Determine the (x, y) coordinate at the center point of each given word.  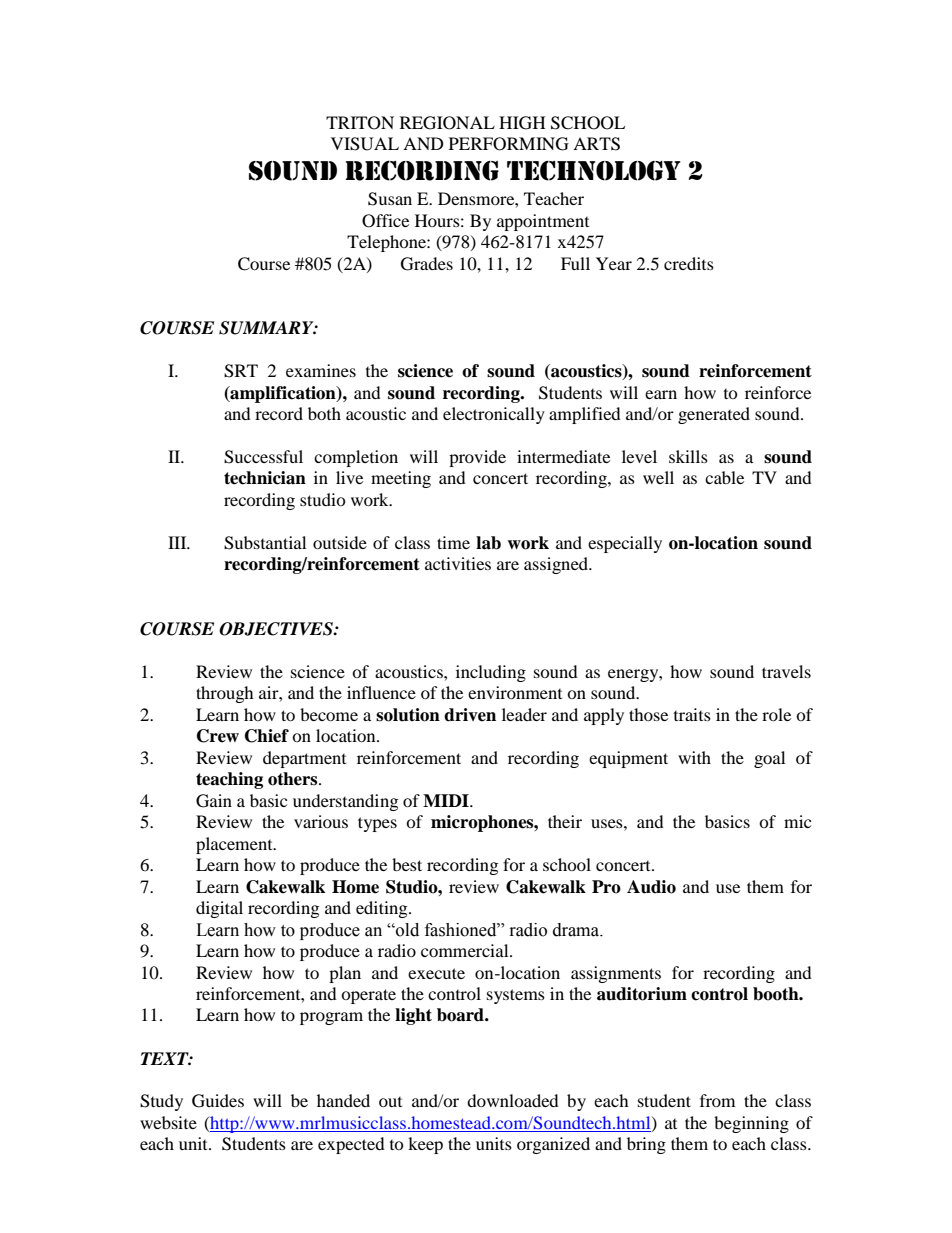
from (717, 1100)
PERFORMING (509, 144)
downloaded (513, 1100)
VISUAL (365, 144)
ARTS (596, 144)
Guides (218, 1101)
